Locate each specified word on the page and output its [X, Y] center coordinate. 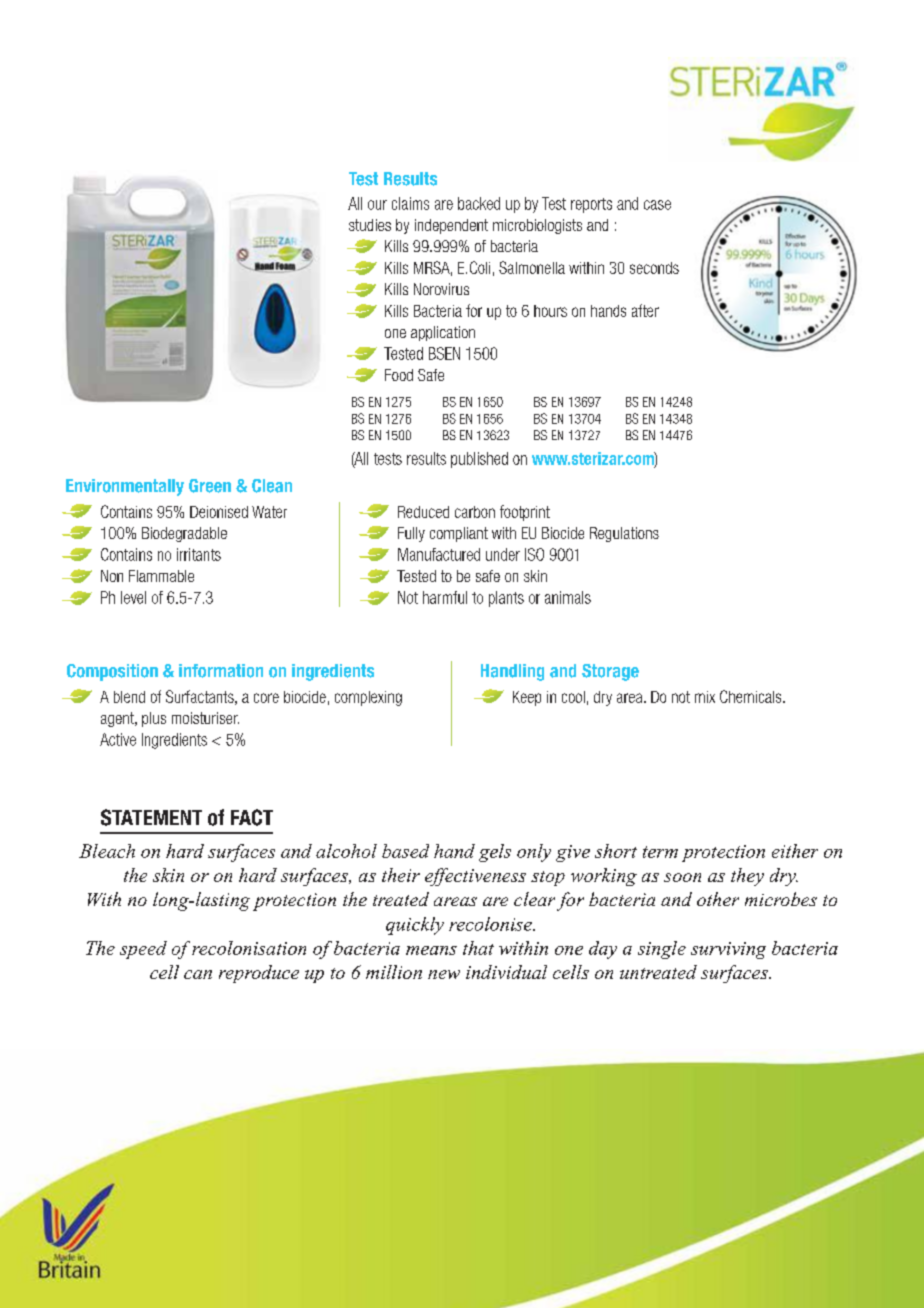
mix [705, 697]
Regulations [624, 534]
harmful [445, 597]
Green [210, 486]
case [657, 205]
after [645, 310]
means [431, 950]
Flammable [161, 576]
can [198, 974]
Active [118, 739]
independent [451, 226]
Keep [527, 698]
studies [370, 225]
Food [399, 375]
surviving [728, 950]
